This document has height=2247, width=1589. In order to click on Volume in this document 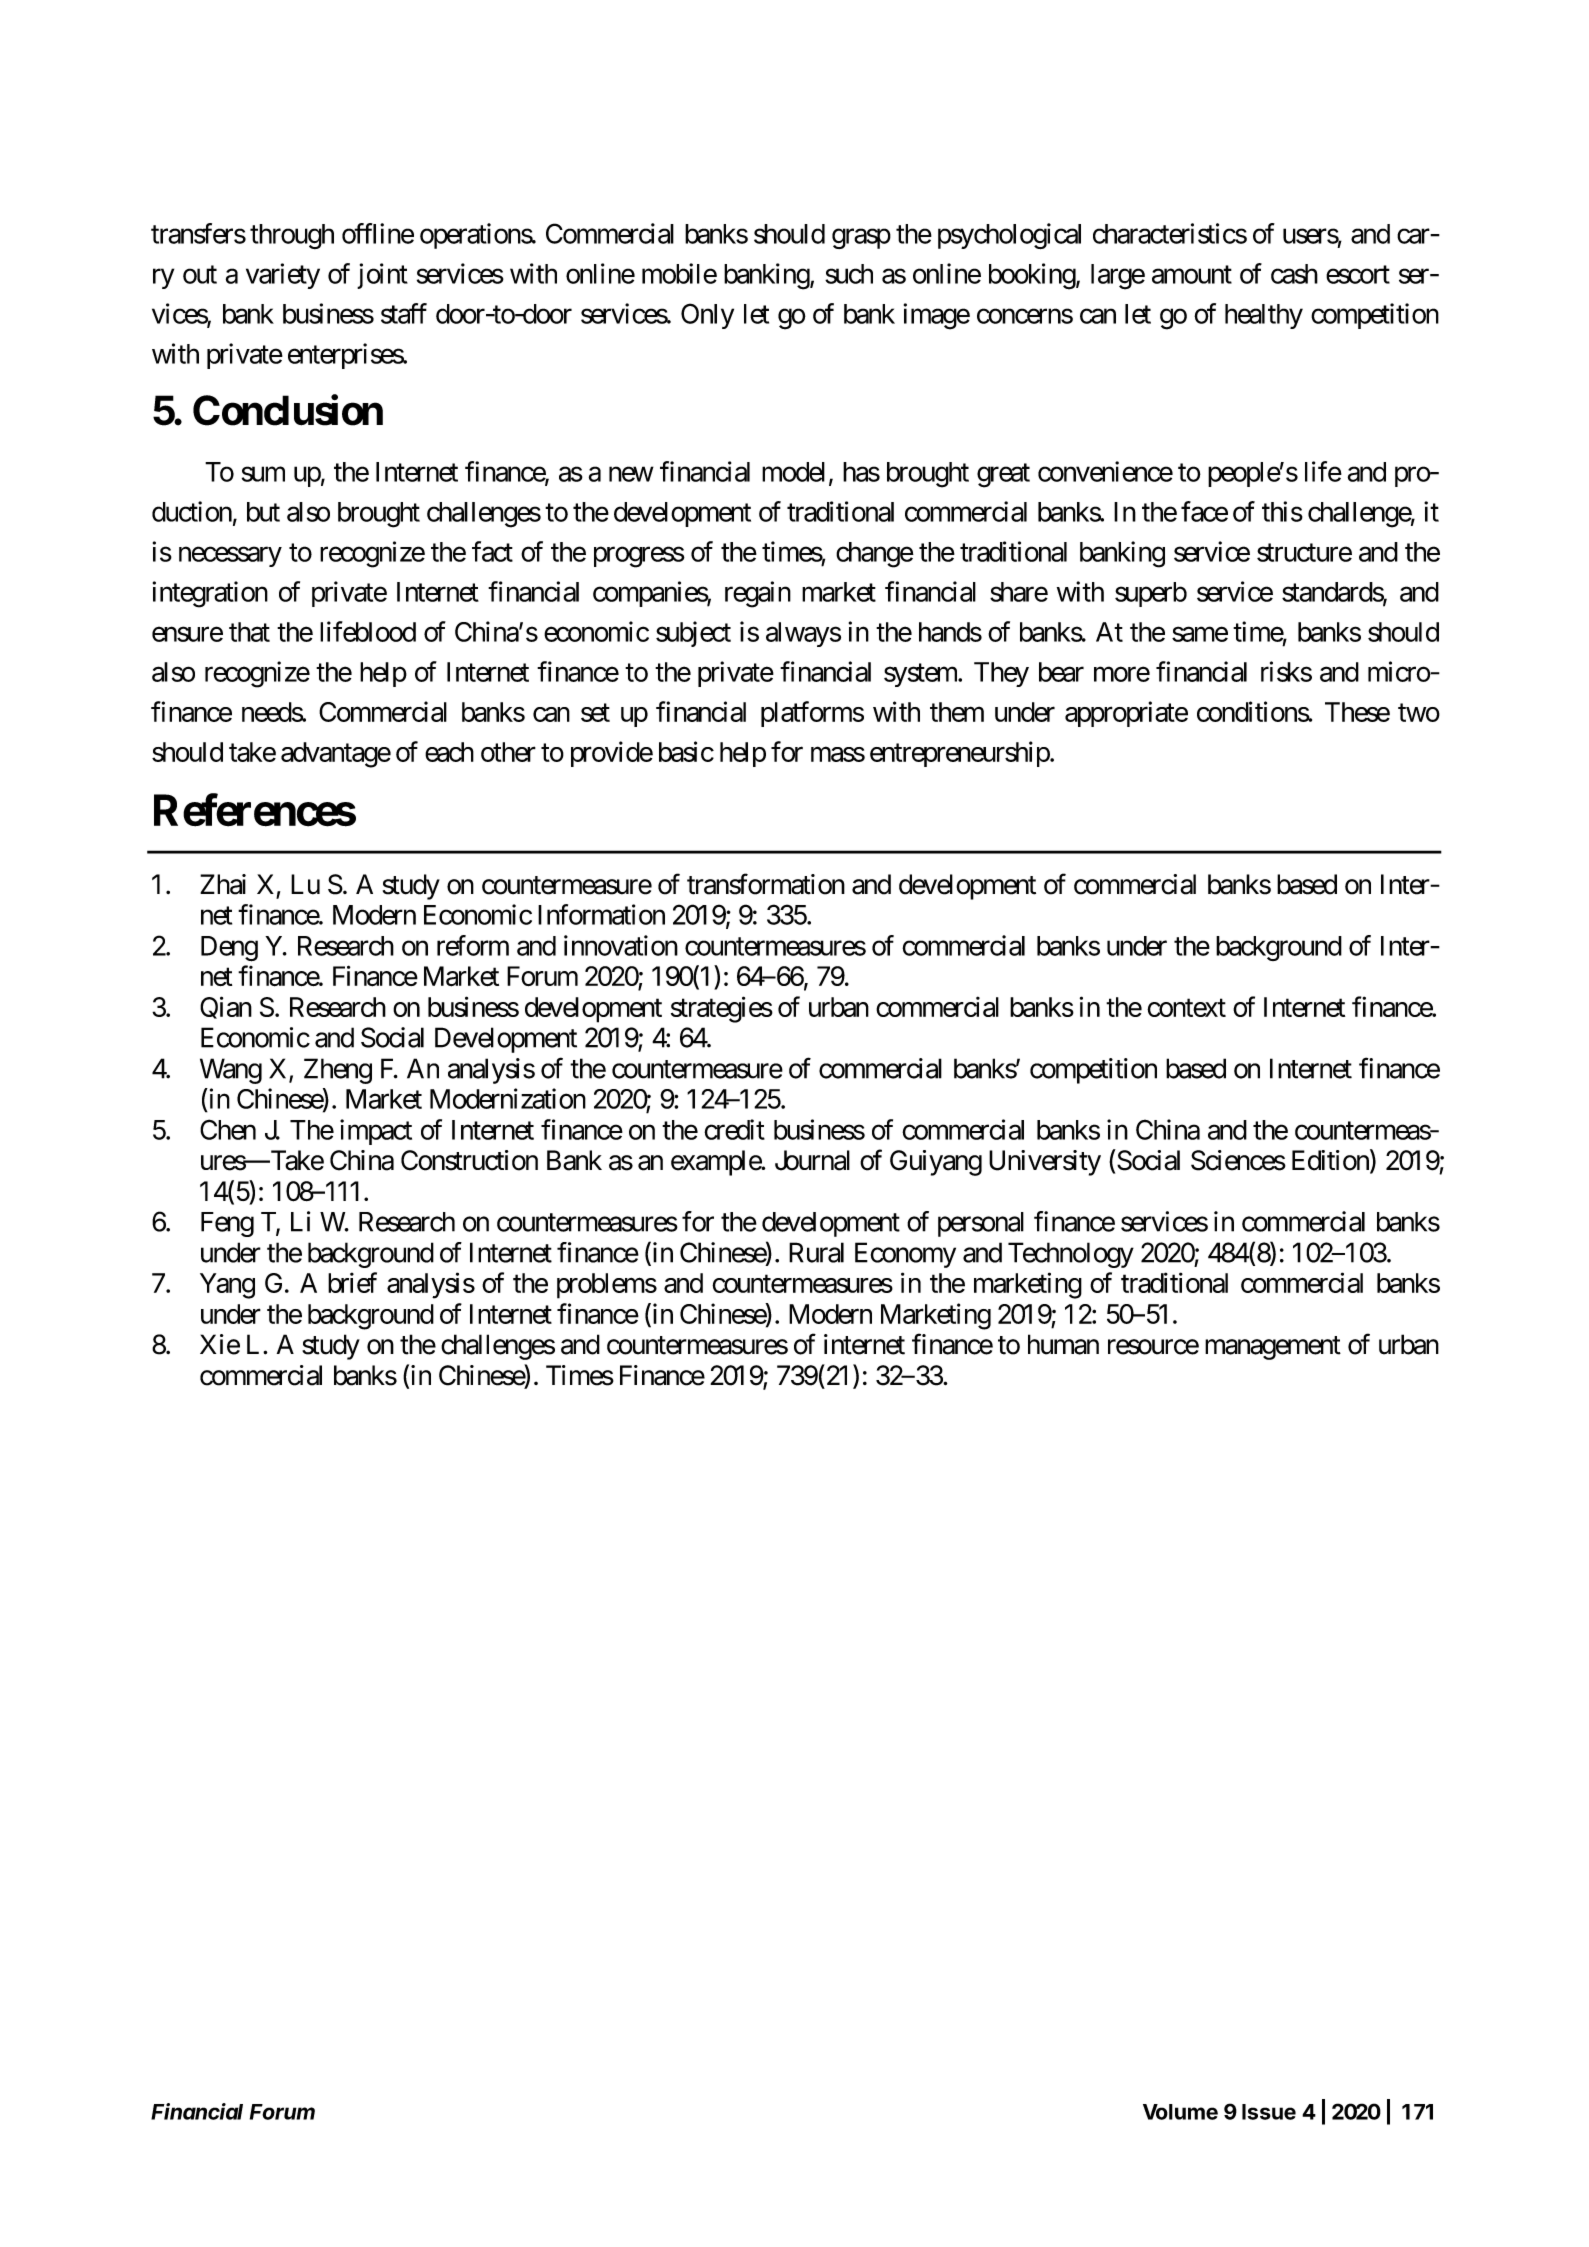, I will do `click(1180, 2112)`.
